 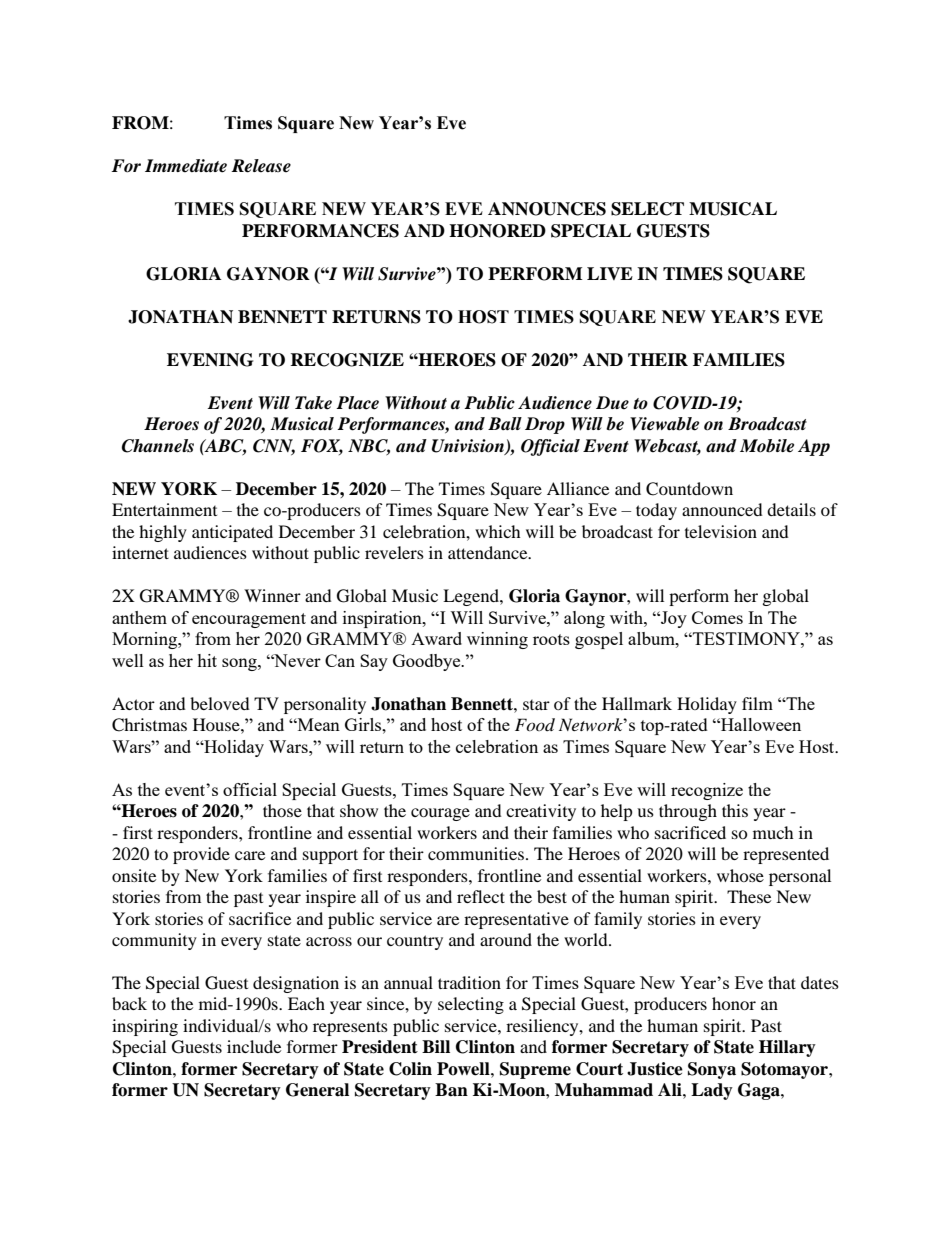 I want to click on Ball, so click(x=505, y=424).
